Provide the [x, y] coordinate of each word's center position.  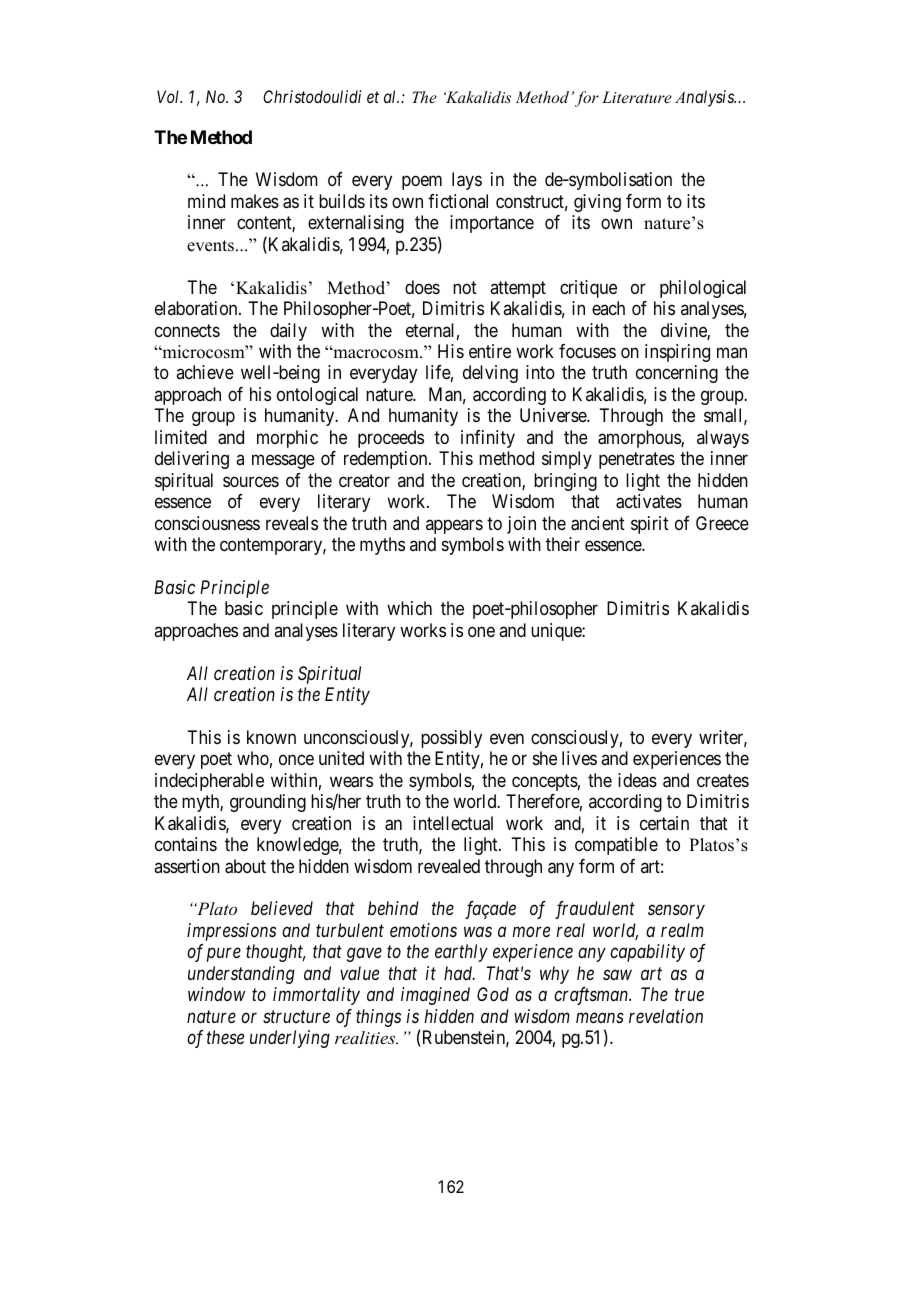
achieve [205, 372]
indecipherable [209, 782]
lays [467, 181]
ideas [637, 780]
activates [649, 501]
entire [490, 351]
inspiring [677, 353]
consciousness [207, 523]
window [217, 994]
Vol [169, 96]
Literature [637, 97]
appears [454, 526]
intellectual [453, 823]
